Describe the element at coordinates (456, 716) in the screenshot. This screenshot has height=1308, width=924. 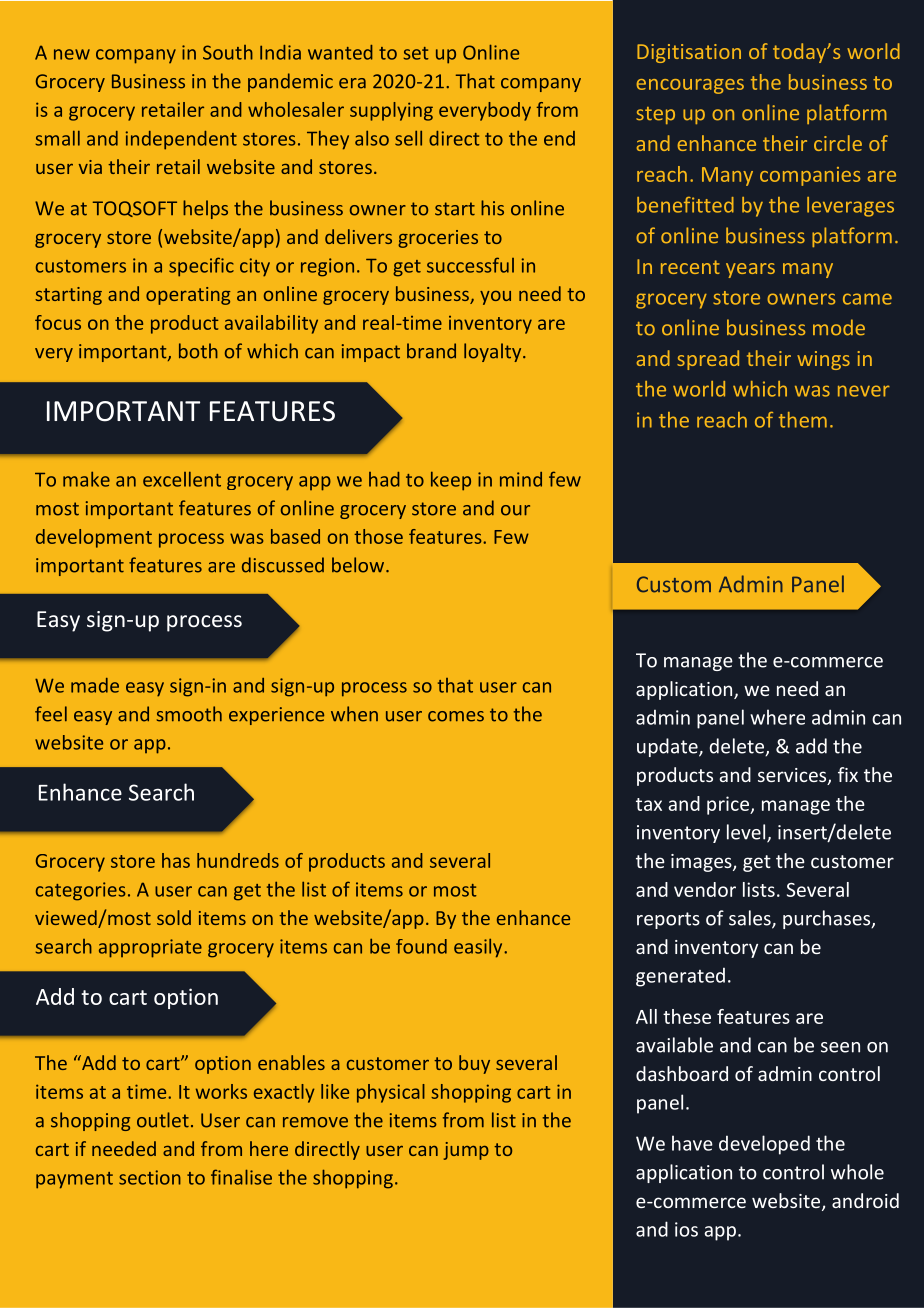
I see `comes` at that location.
